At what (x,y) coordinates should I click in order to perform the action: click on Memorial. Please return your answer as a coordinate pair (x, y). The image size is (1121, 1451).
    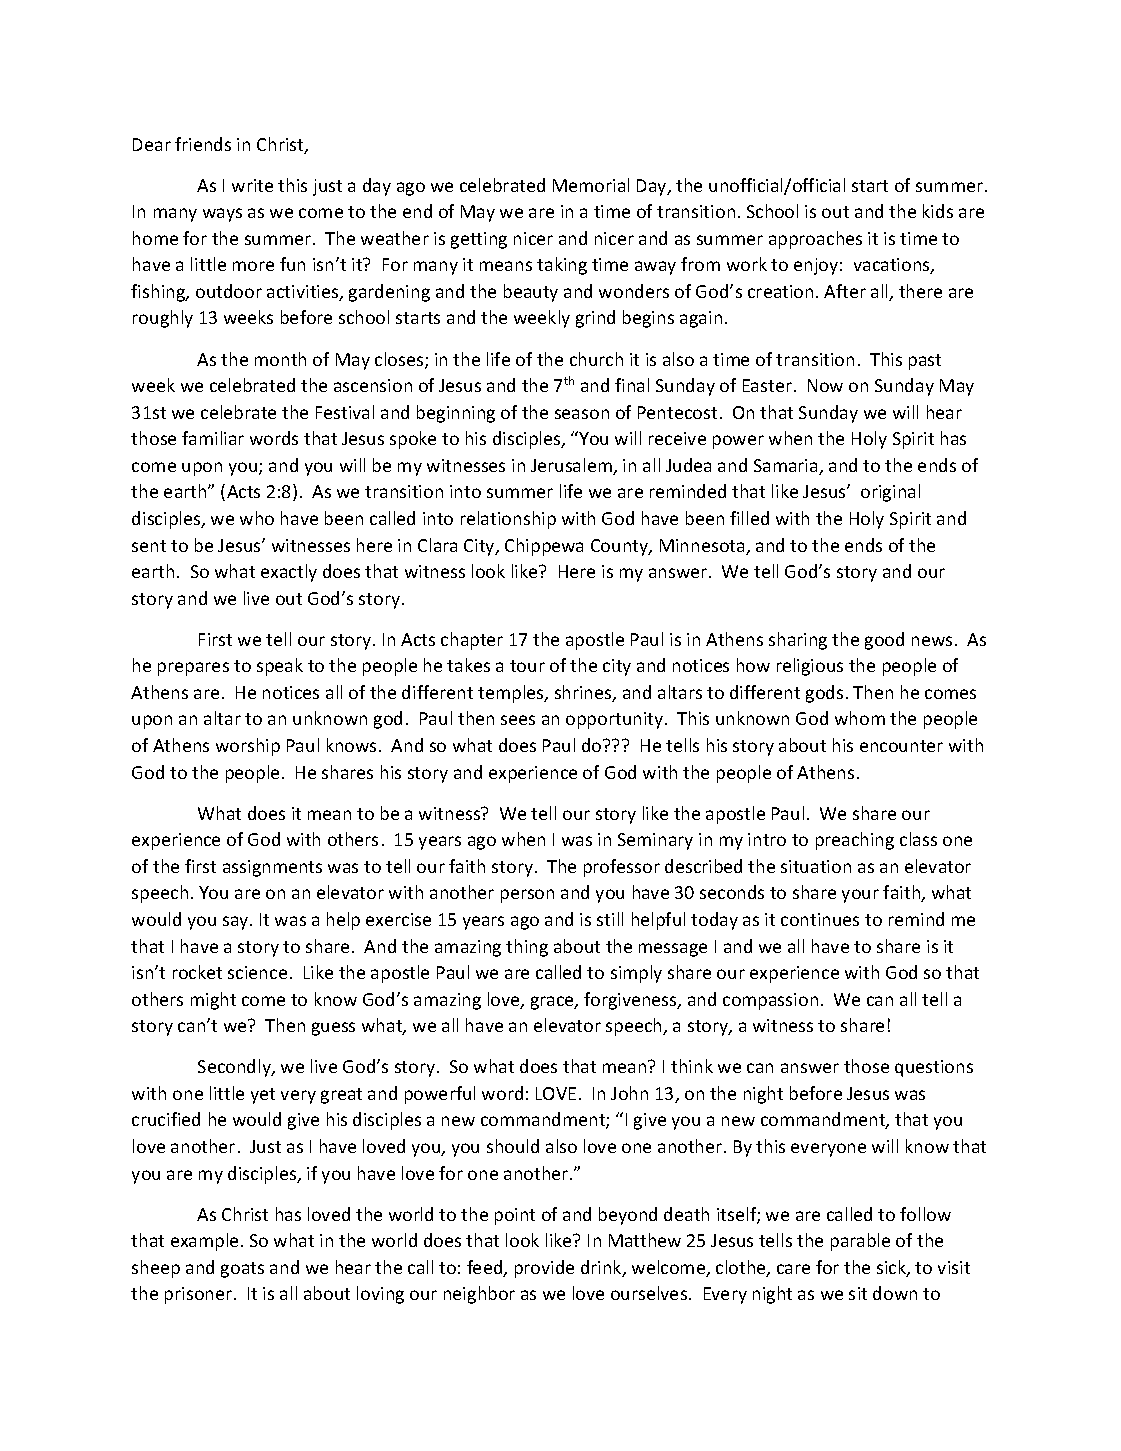
    Looking at the image, I should click on (591, 185).
